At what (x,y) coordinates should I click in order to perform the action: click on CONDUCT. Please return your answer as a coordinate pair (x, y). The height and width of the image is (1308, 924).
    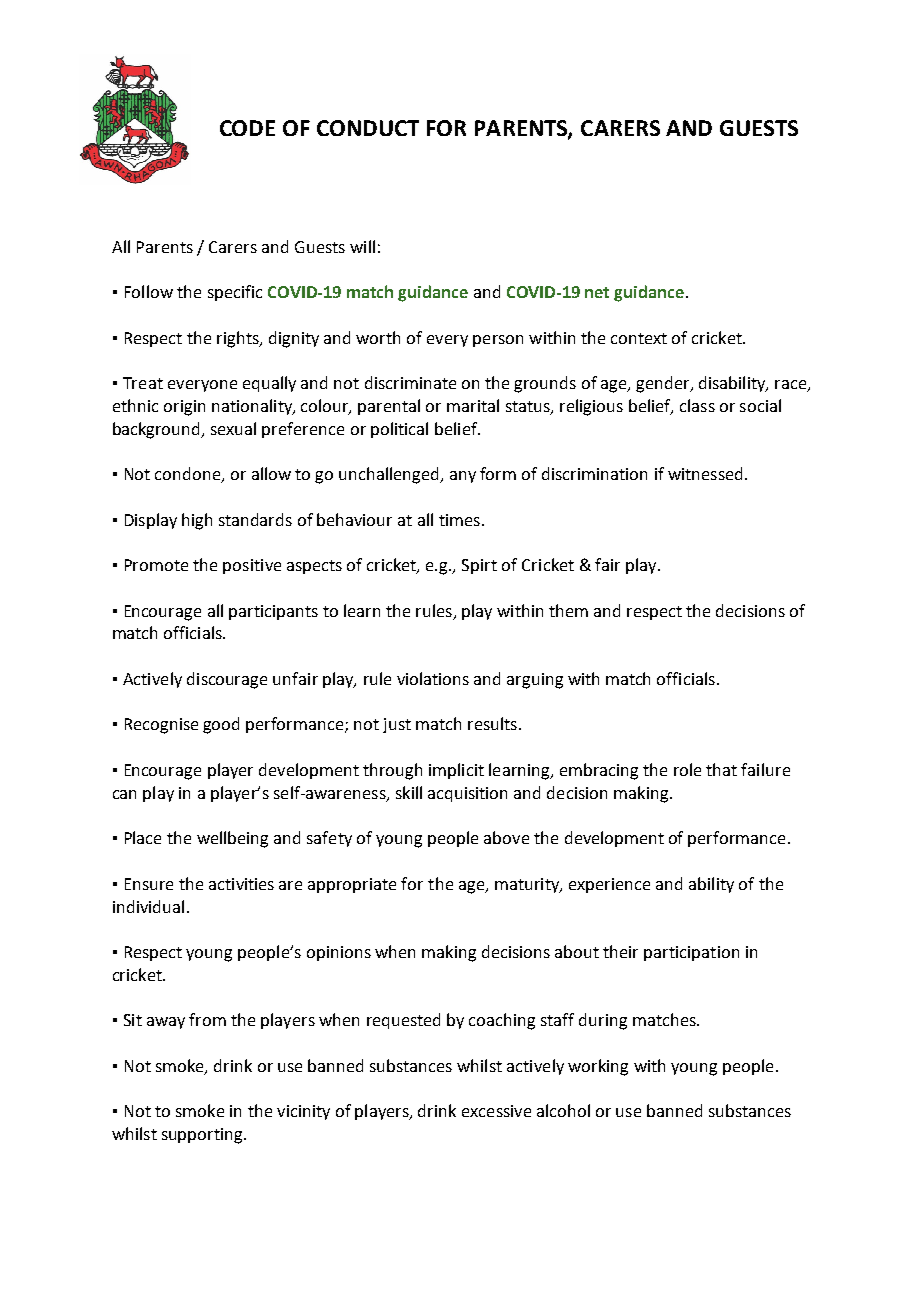
    Looking at the image, I should click on (368, 128).
